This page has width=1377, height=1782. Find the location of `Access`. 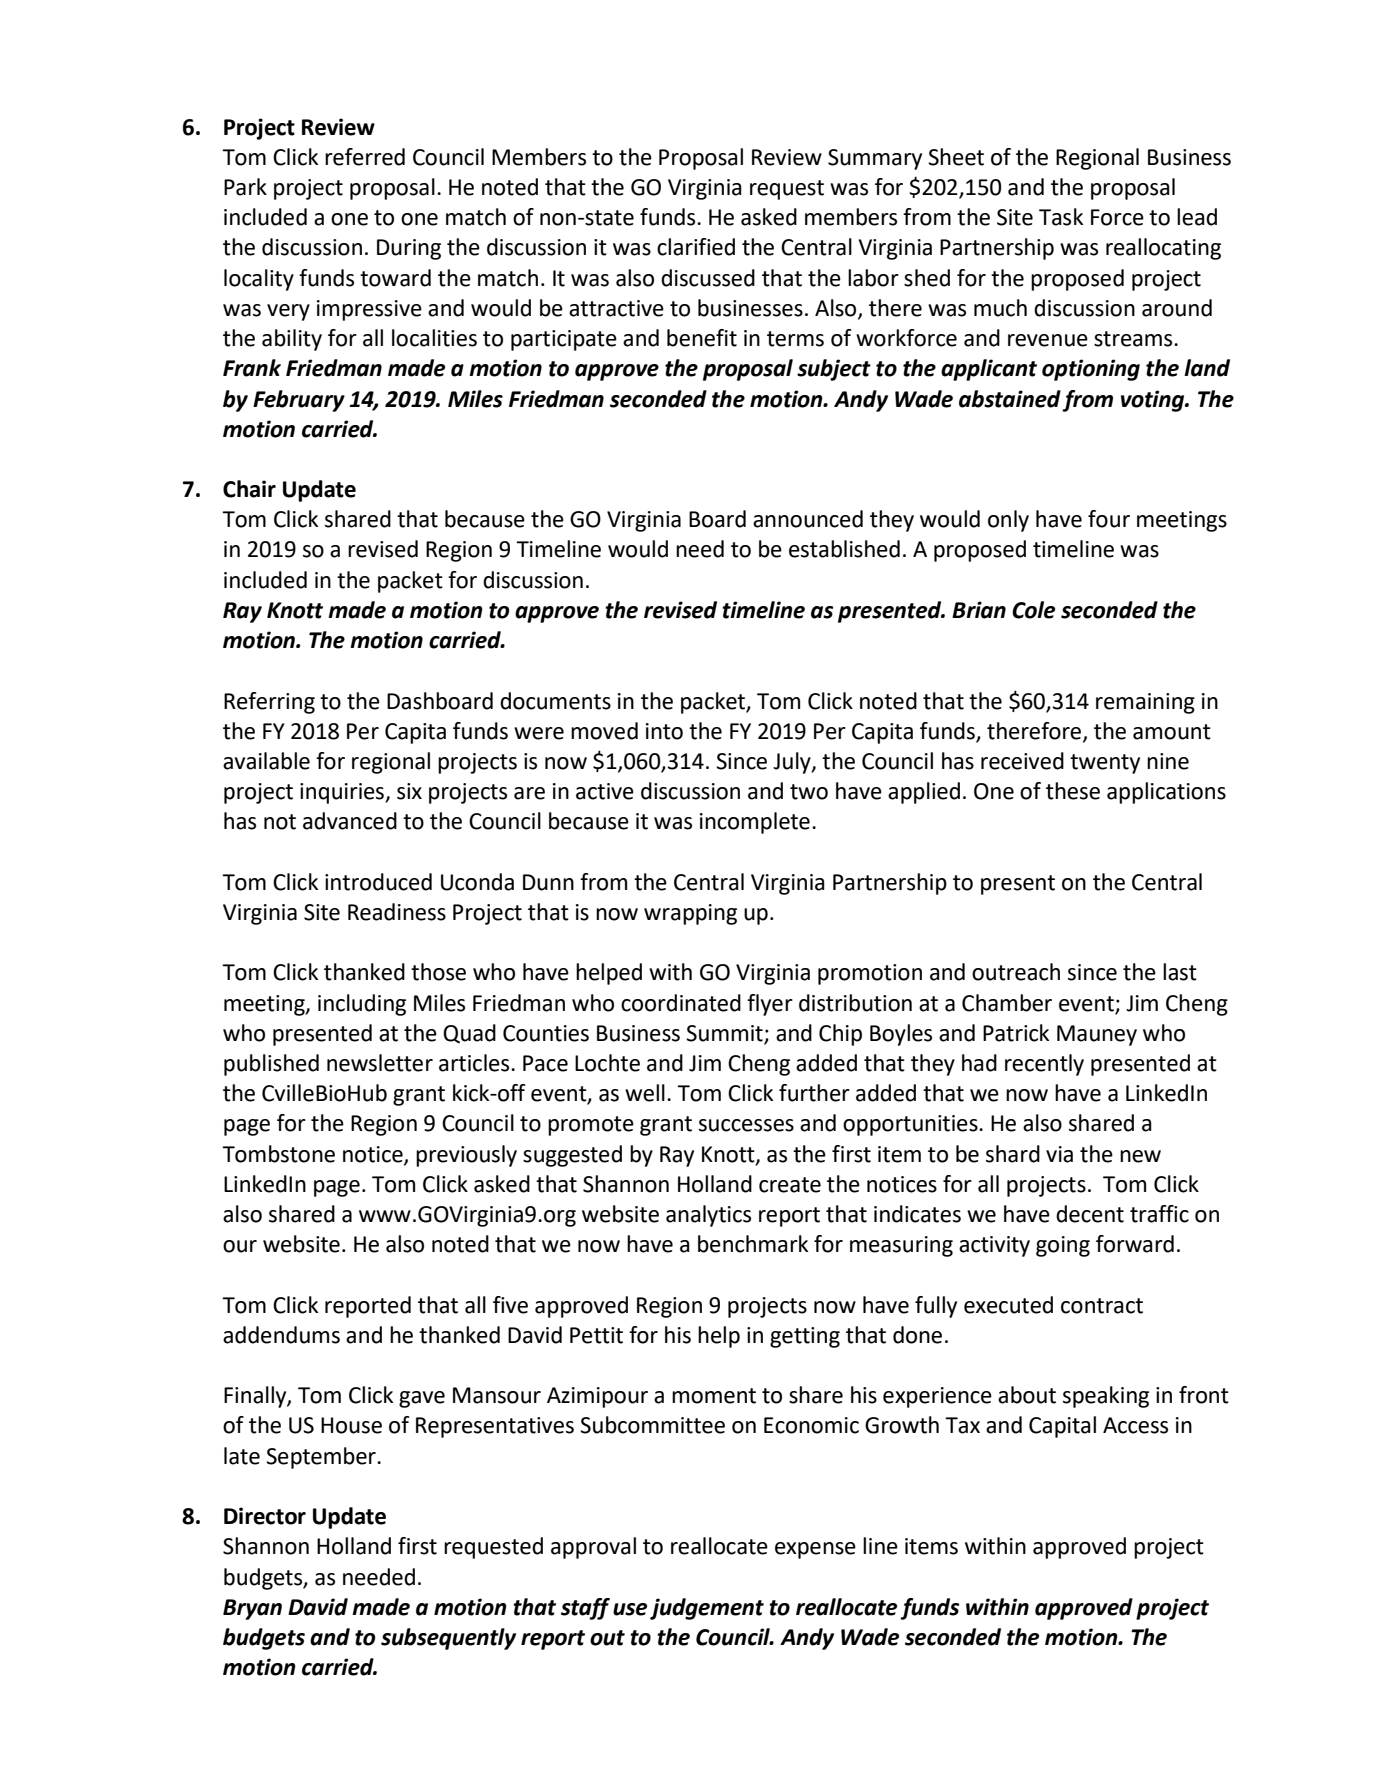

Access is located at coordinates (1135, 1425).
